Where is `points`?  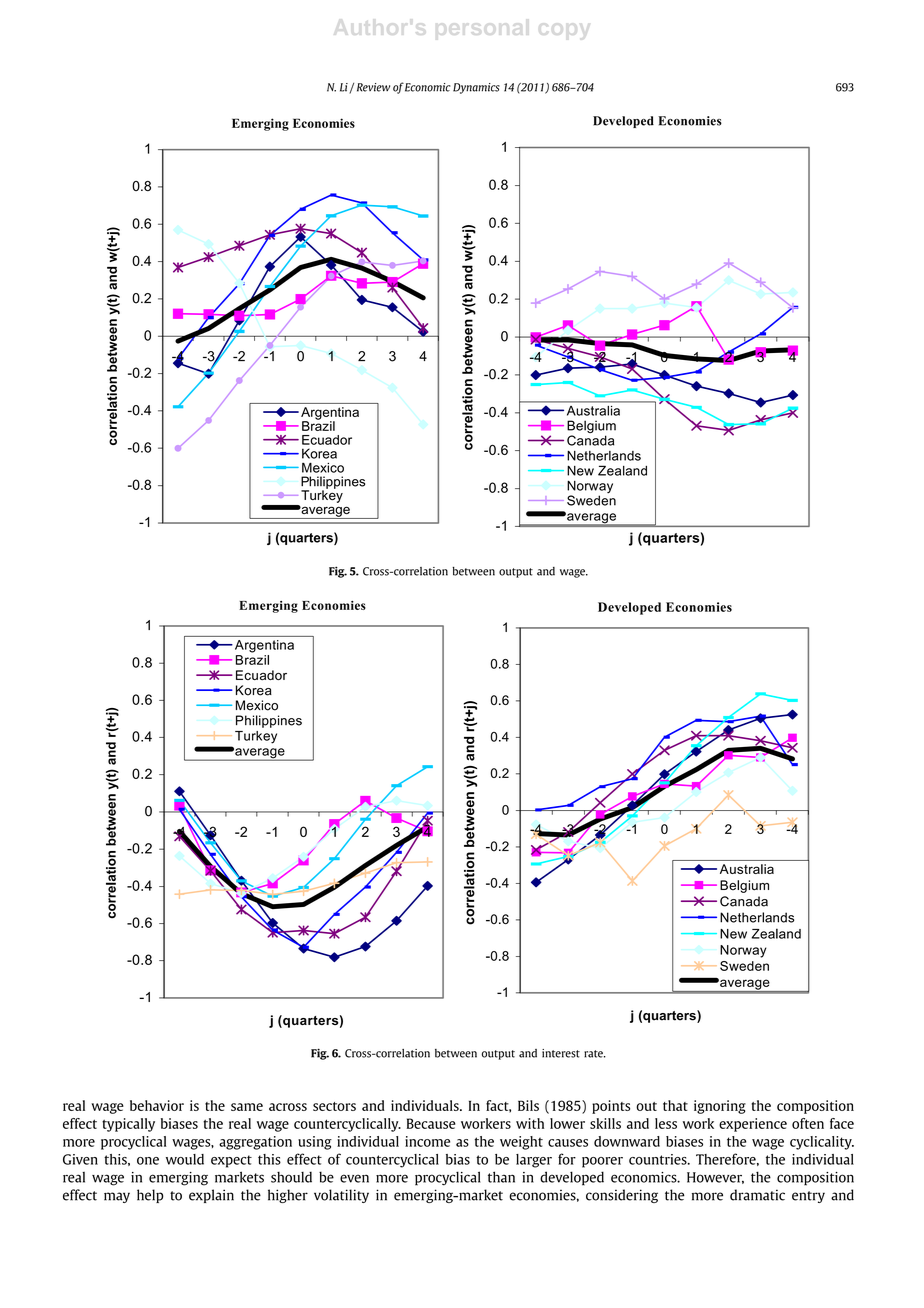 points is located at coordinates (611, 1107).
